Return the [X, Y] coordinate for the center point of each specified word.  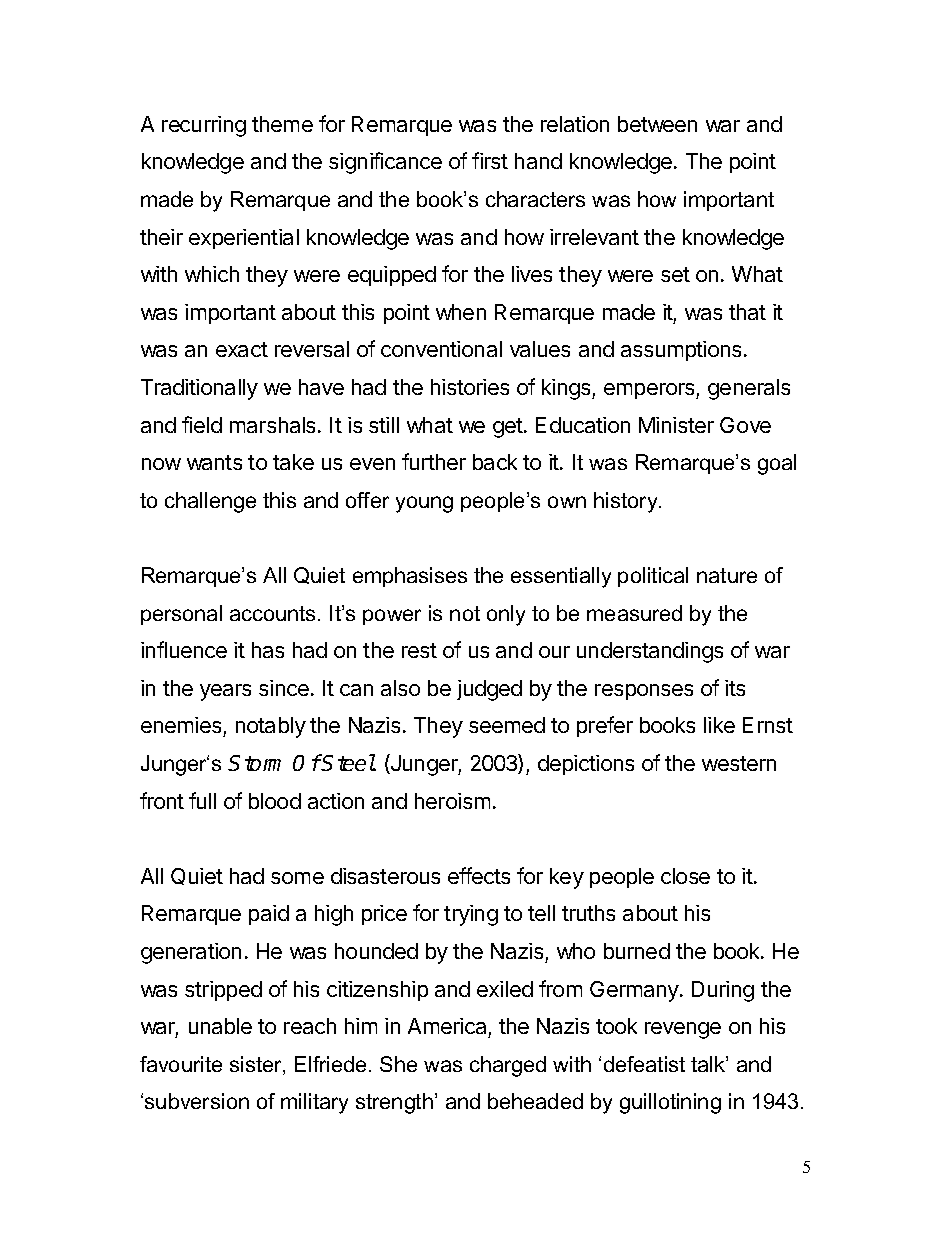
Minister [676, 425]
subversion [197, 1101]
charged [508, 1066]
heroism [452, 801]
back [495, 462]
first [490, 160]
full [202, 800]
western [739, 763]
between [657, 124]
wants [214, 462]
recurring [204, 126]
